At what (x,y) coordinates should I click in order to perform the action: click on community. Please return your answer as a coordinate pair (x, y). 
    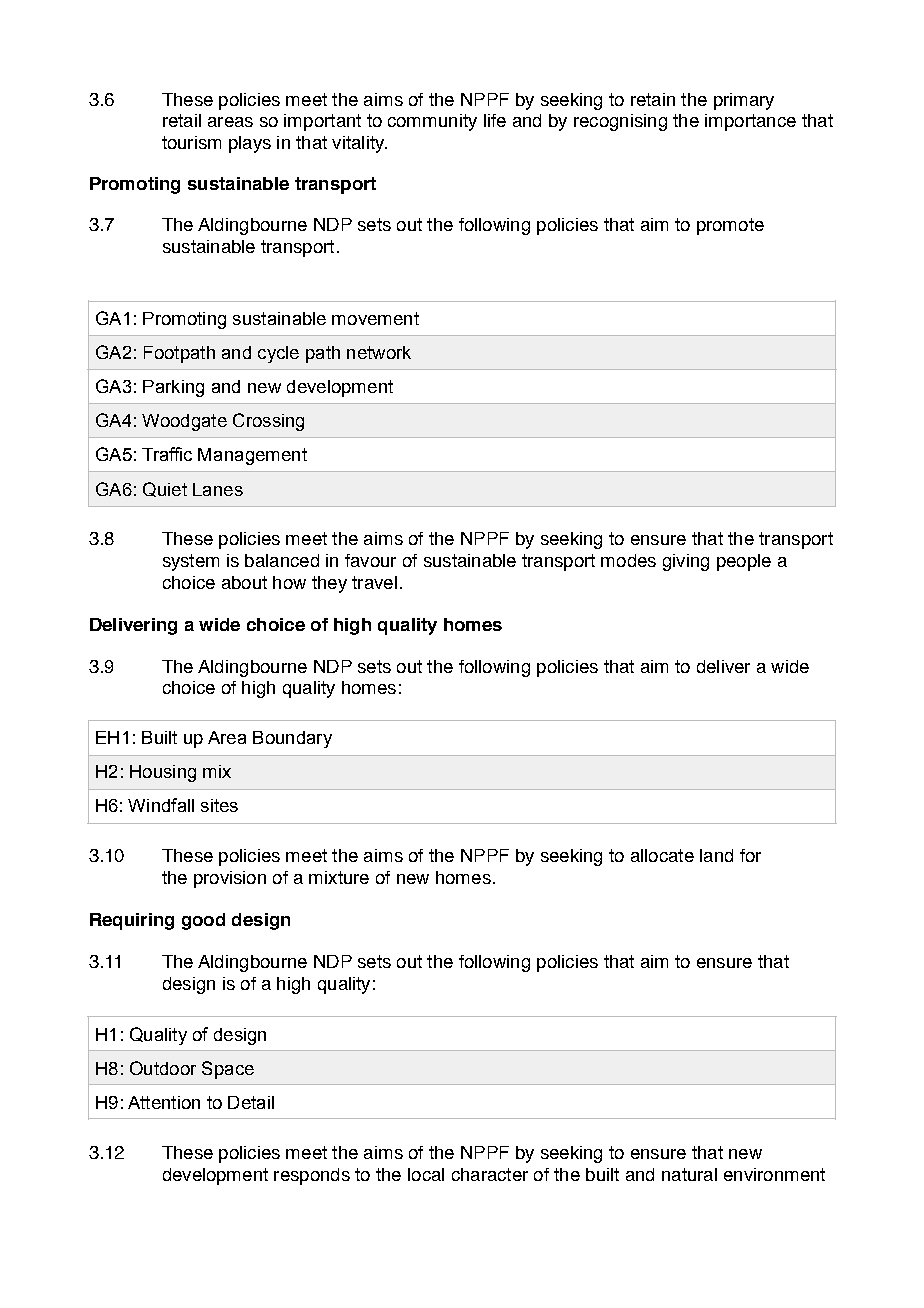
    Looking at the image, I should click on (432, 122).
